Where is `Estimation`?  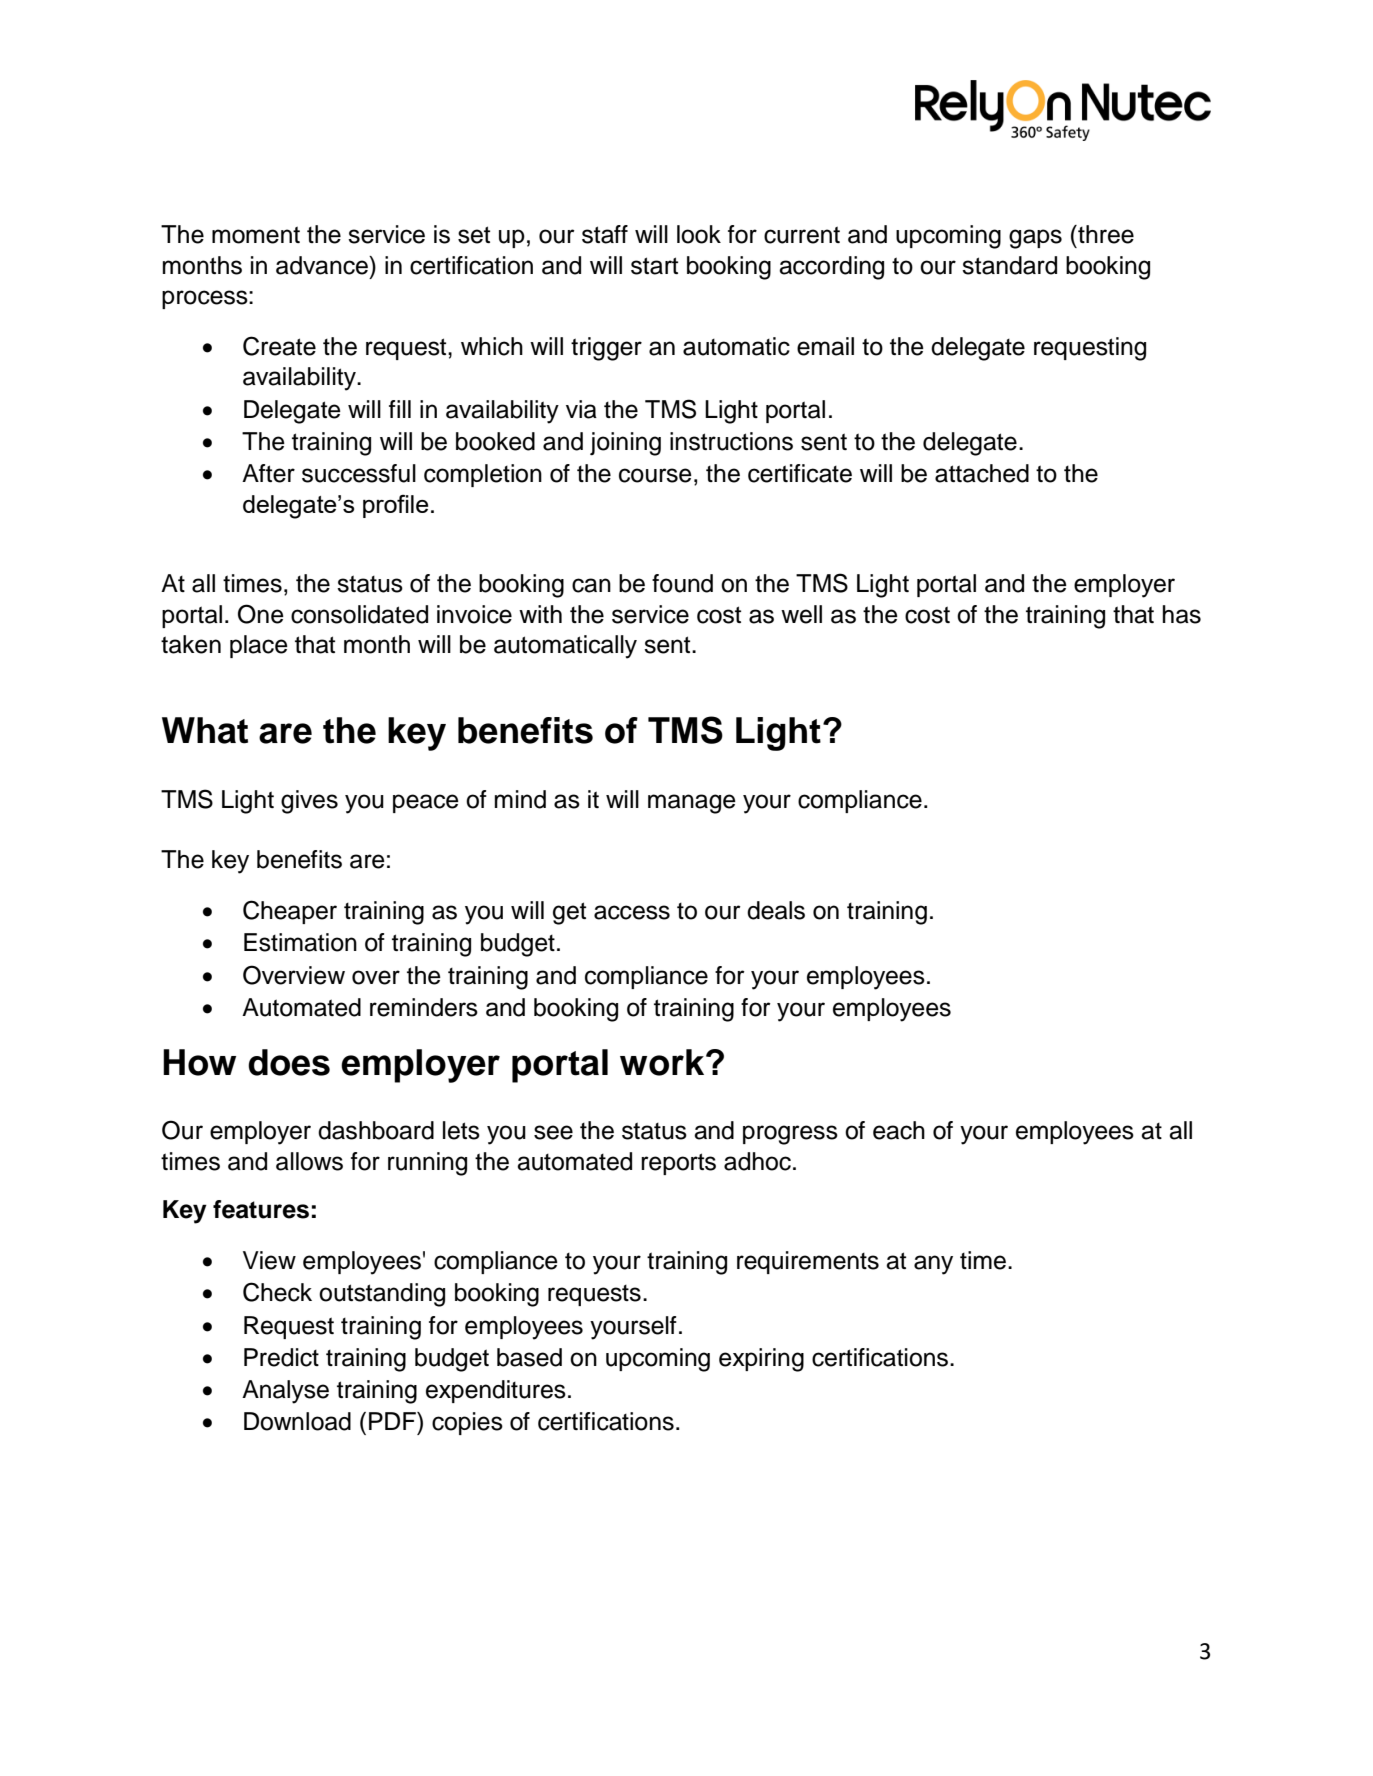 Estimation is located at coordinates (300, 942).
